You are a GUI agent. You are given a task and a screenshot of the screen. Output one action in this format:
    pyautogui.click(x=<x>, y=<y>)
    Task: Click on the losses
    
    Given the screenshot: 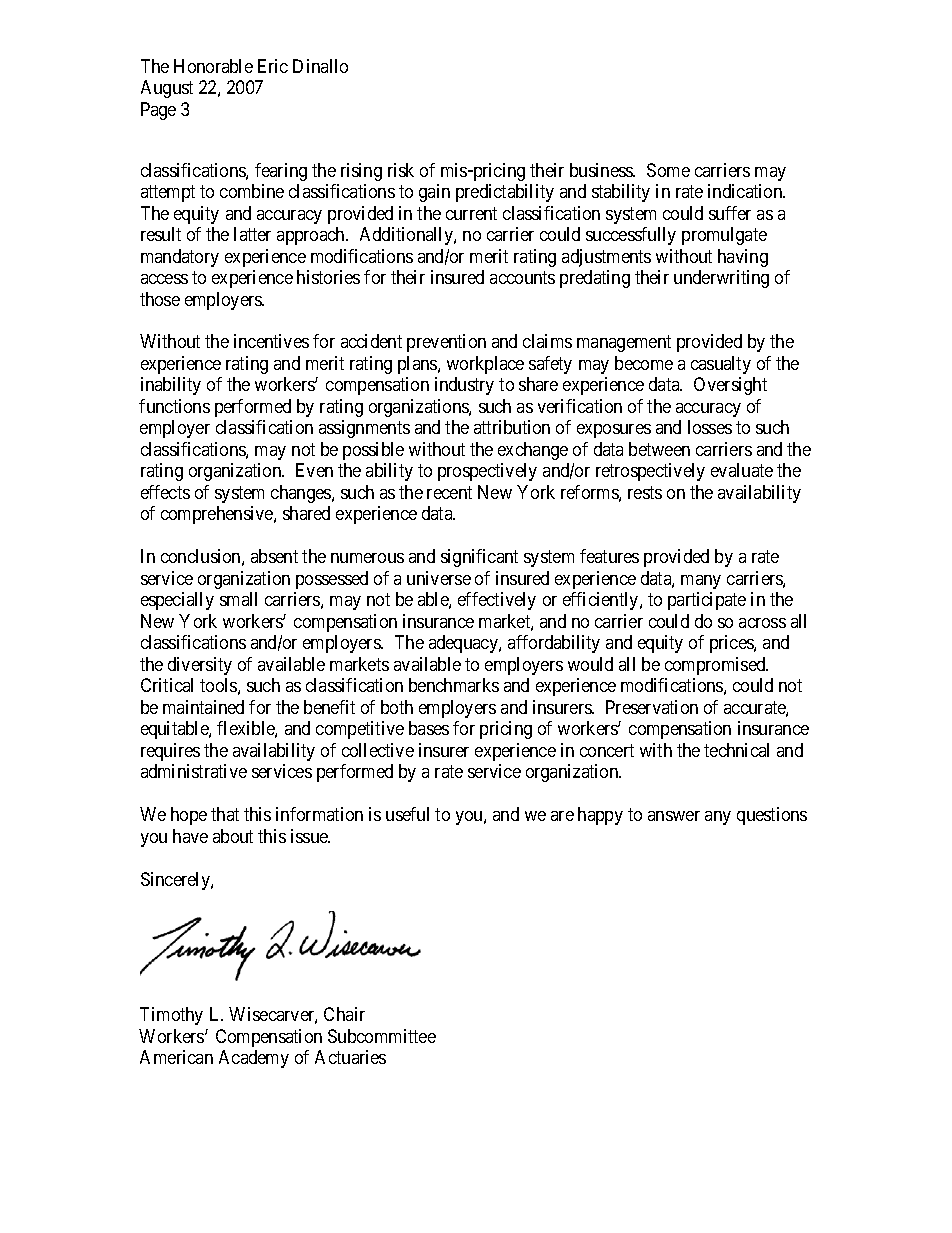 What is the action you would take?
    pyautogui.click(x=710, y=427)
